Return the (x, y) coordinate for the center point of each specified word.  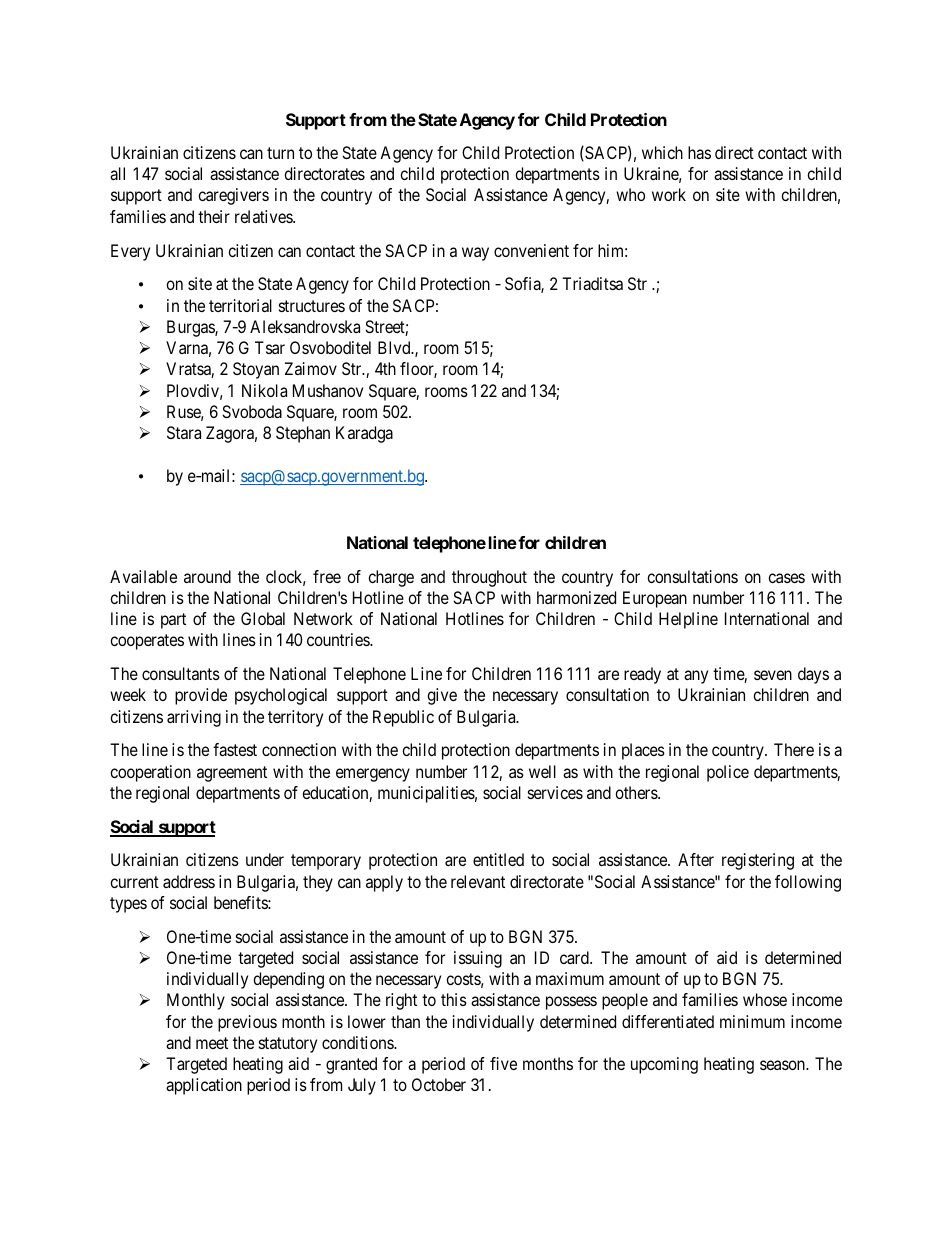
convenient (531, 250)
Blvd (395, 347)
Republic (403, 718)
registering (758, 861)
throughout (489, 578)
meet (212, 1043)
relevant (478, 881)
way (475, 254)
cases (786, 578)
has (699, 152)
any (696, 677)
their (214, 216)
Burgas (191, 328)
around (207, 576)
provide (201, 696)
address (189, 881)
